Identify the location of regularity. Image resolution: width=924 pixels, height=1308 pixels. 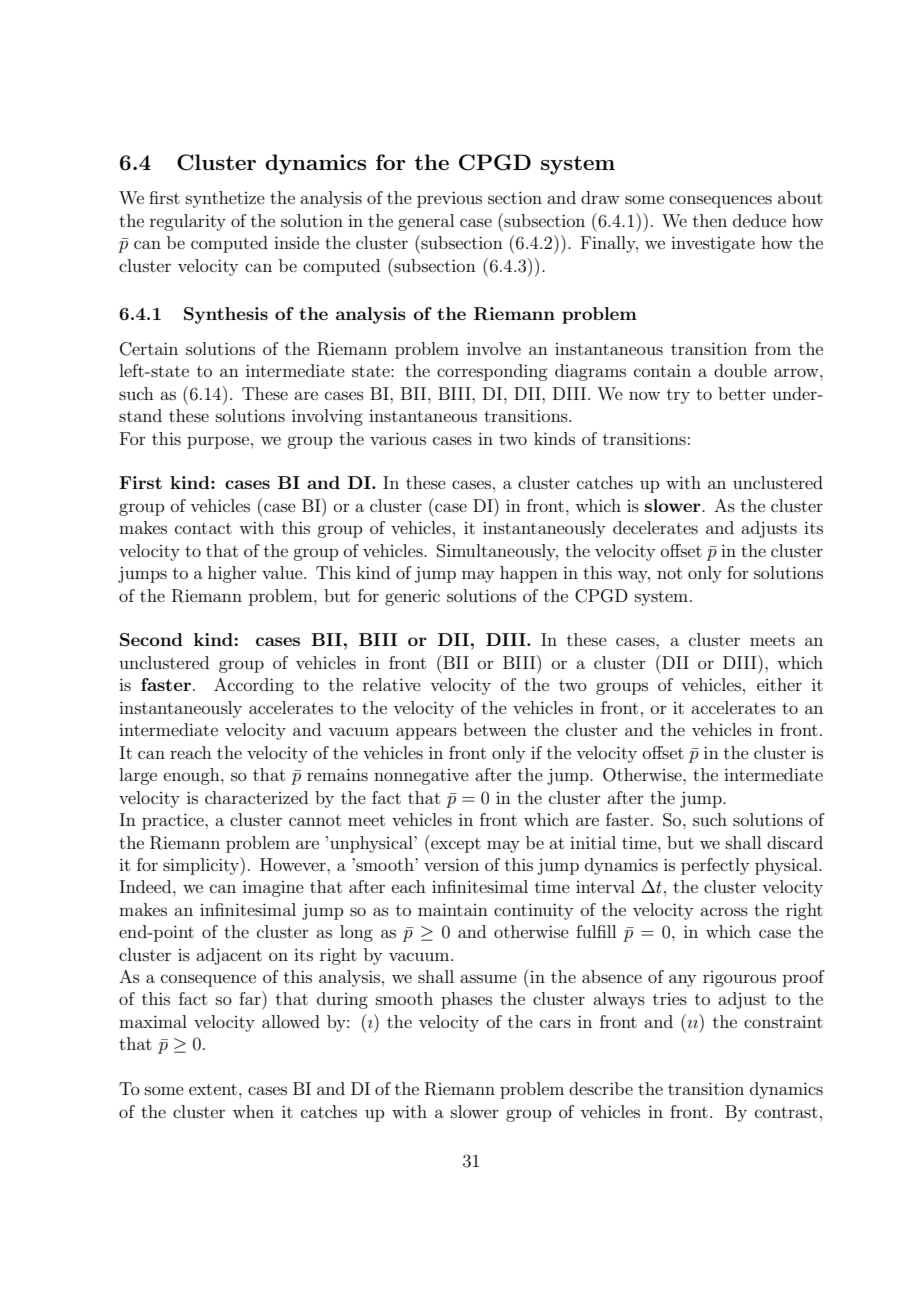
(188, 222).
